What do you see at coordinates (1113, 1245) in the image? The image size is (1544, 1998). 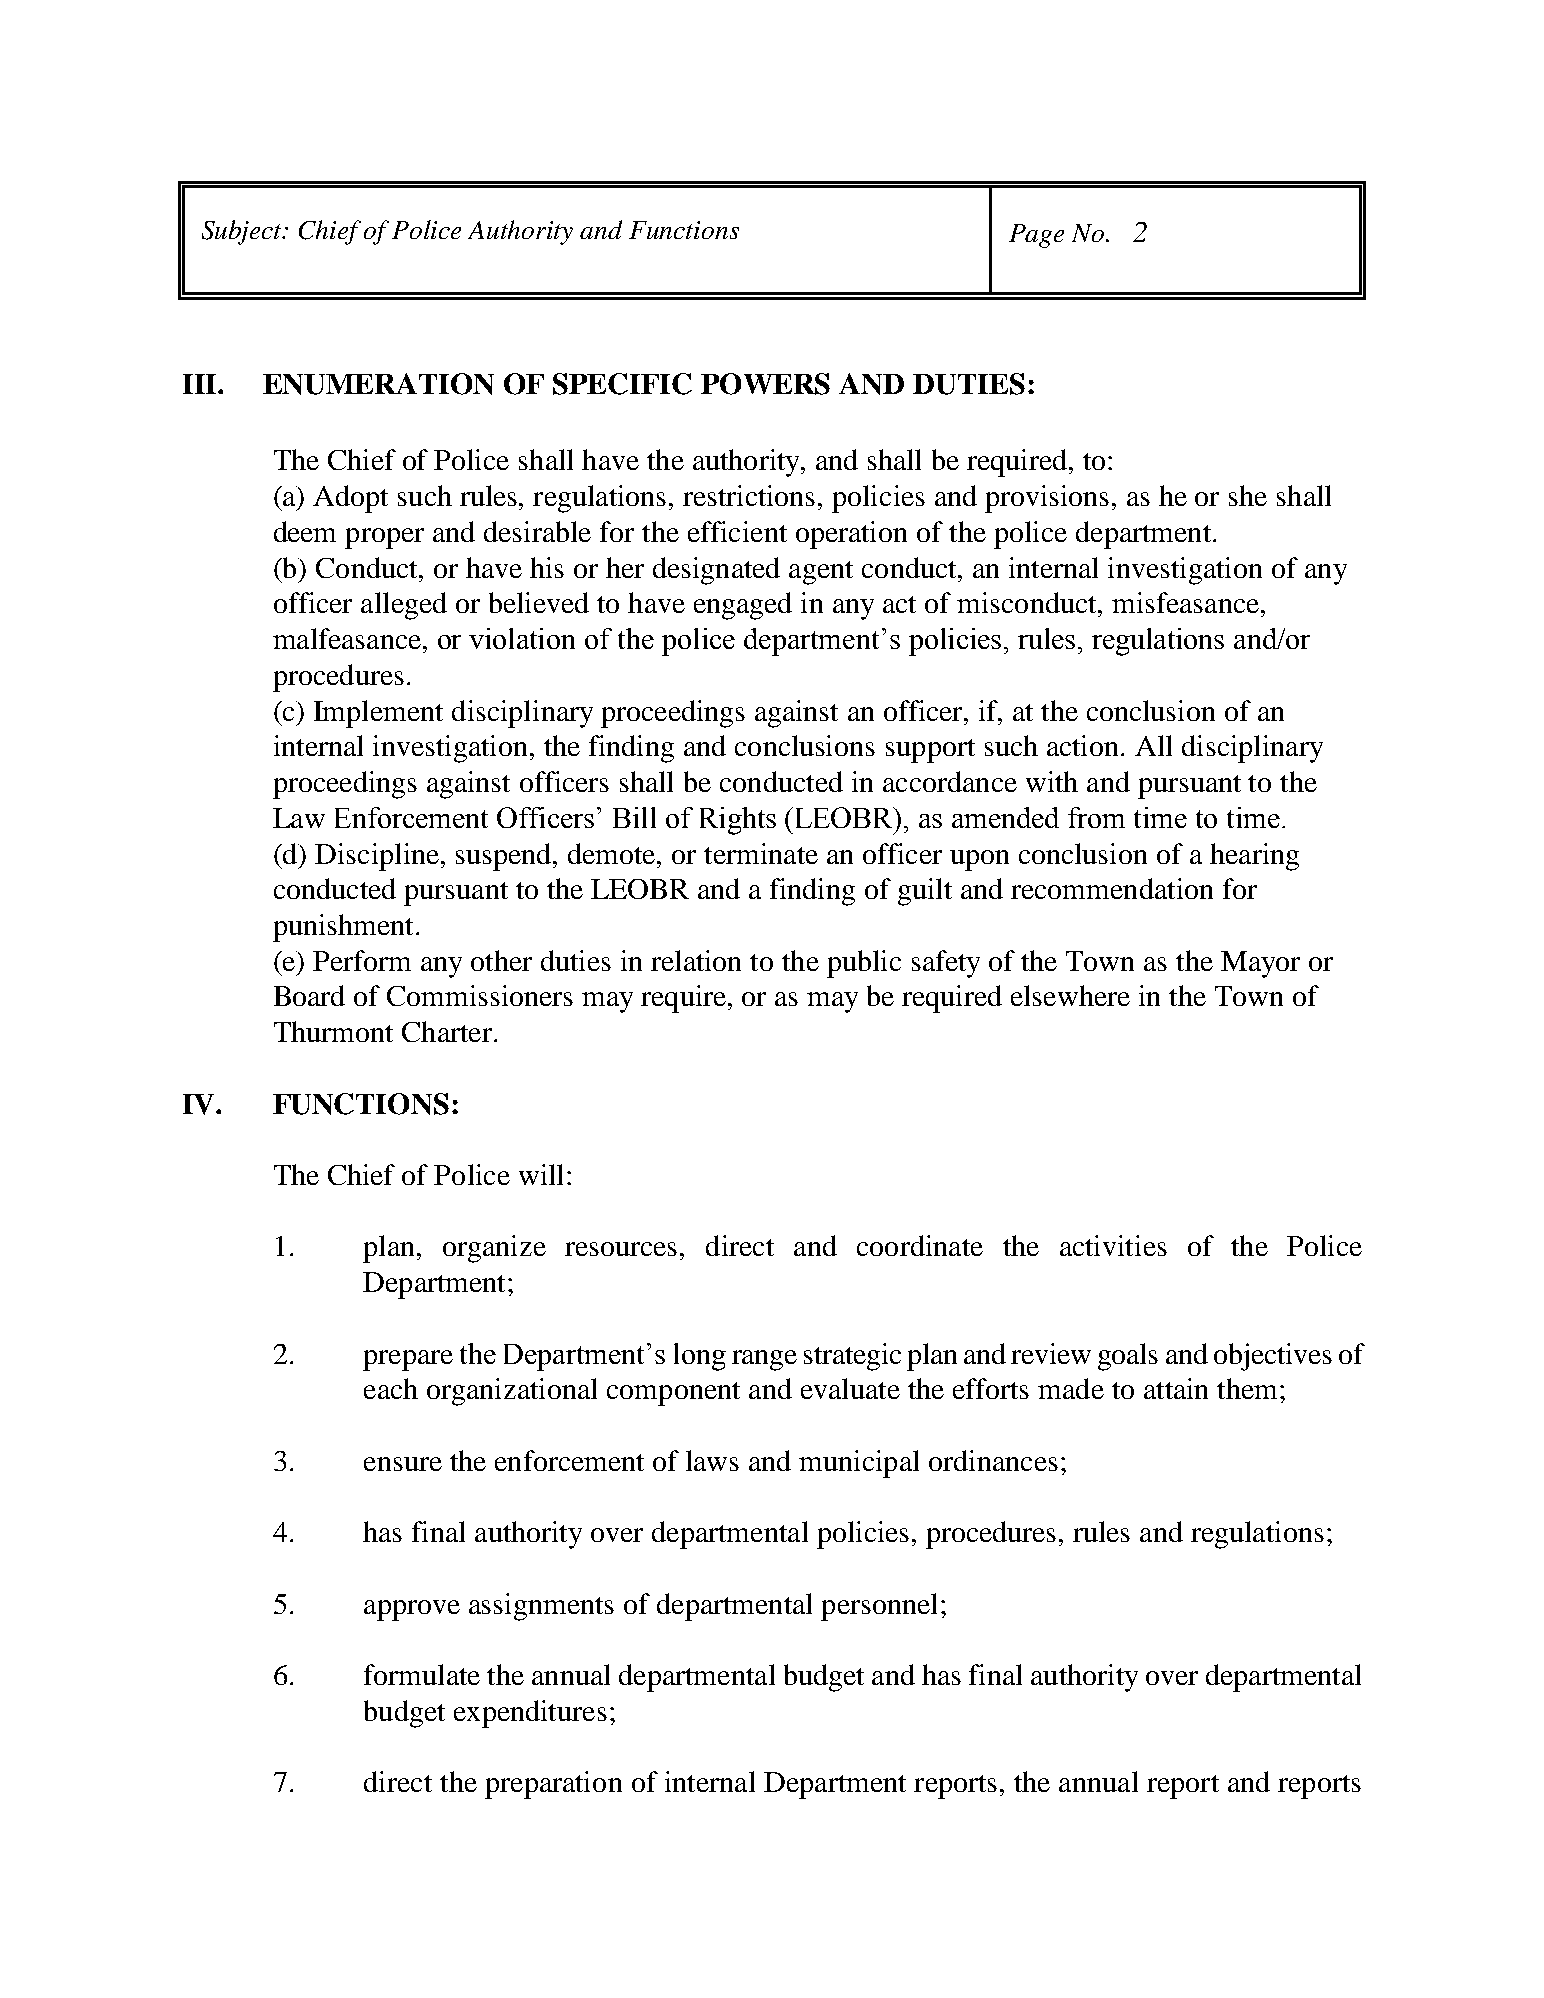 I see `activities` at bounding box center [1113, 1245].
